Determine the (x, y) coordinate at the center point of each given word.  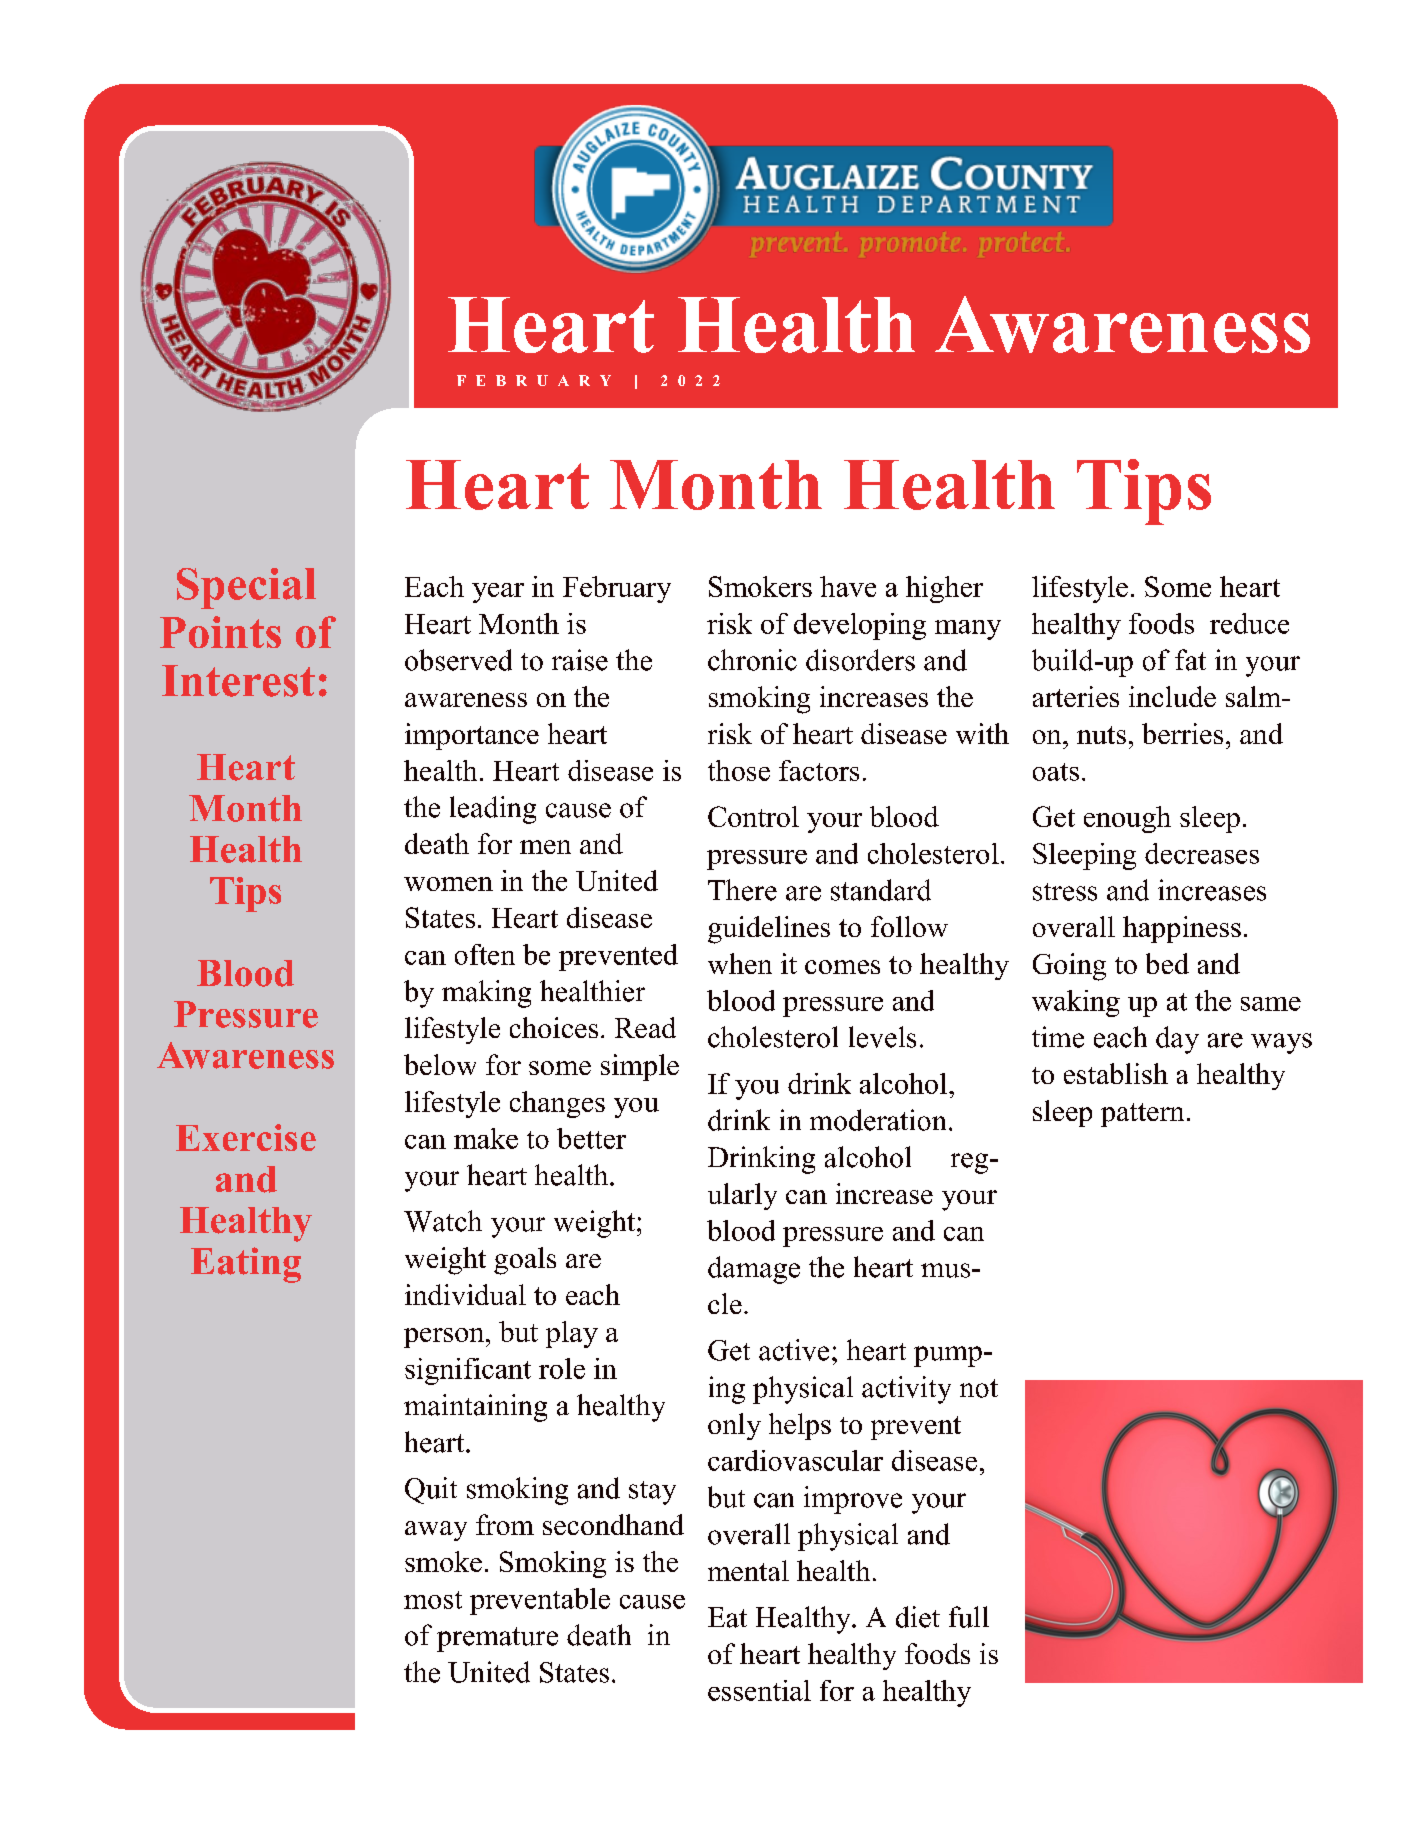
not (979, 1388)
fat (1190, 660)
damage (754, 1270)
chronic (752, 660)
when (740, 963)
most (433, 1600)
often (485, 954)
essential (759, 1690)
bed (1167, 963)
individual (465, 1294)
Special (246, 588)
